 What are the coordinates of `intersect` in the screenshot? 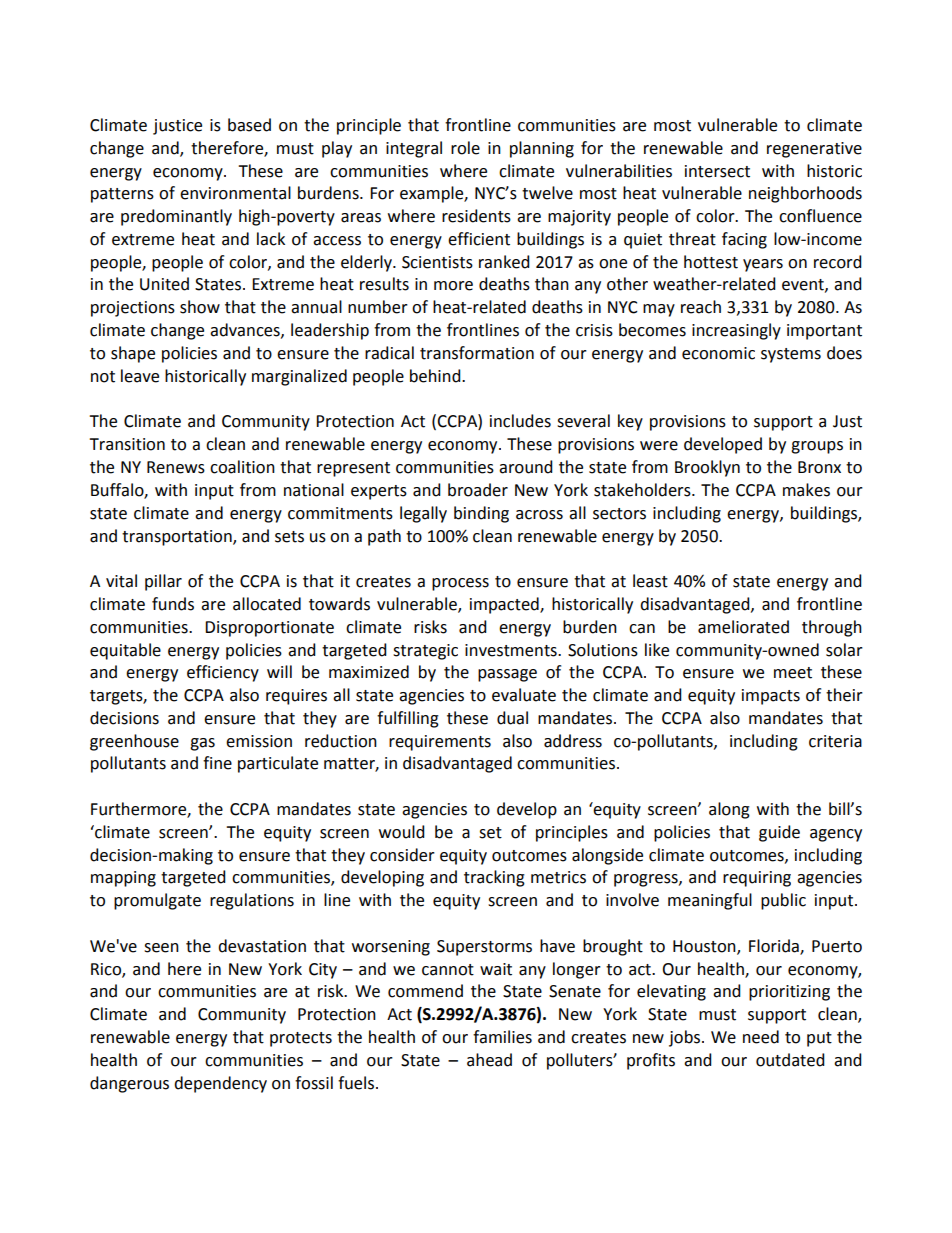 It's located at (717, 171).
